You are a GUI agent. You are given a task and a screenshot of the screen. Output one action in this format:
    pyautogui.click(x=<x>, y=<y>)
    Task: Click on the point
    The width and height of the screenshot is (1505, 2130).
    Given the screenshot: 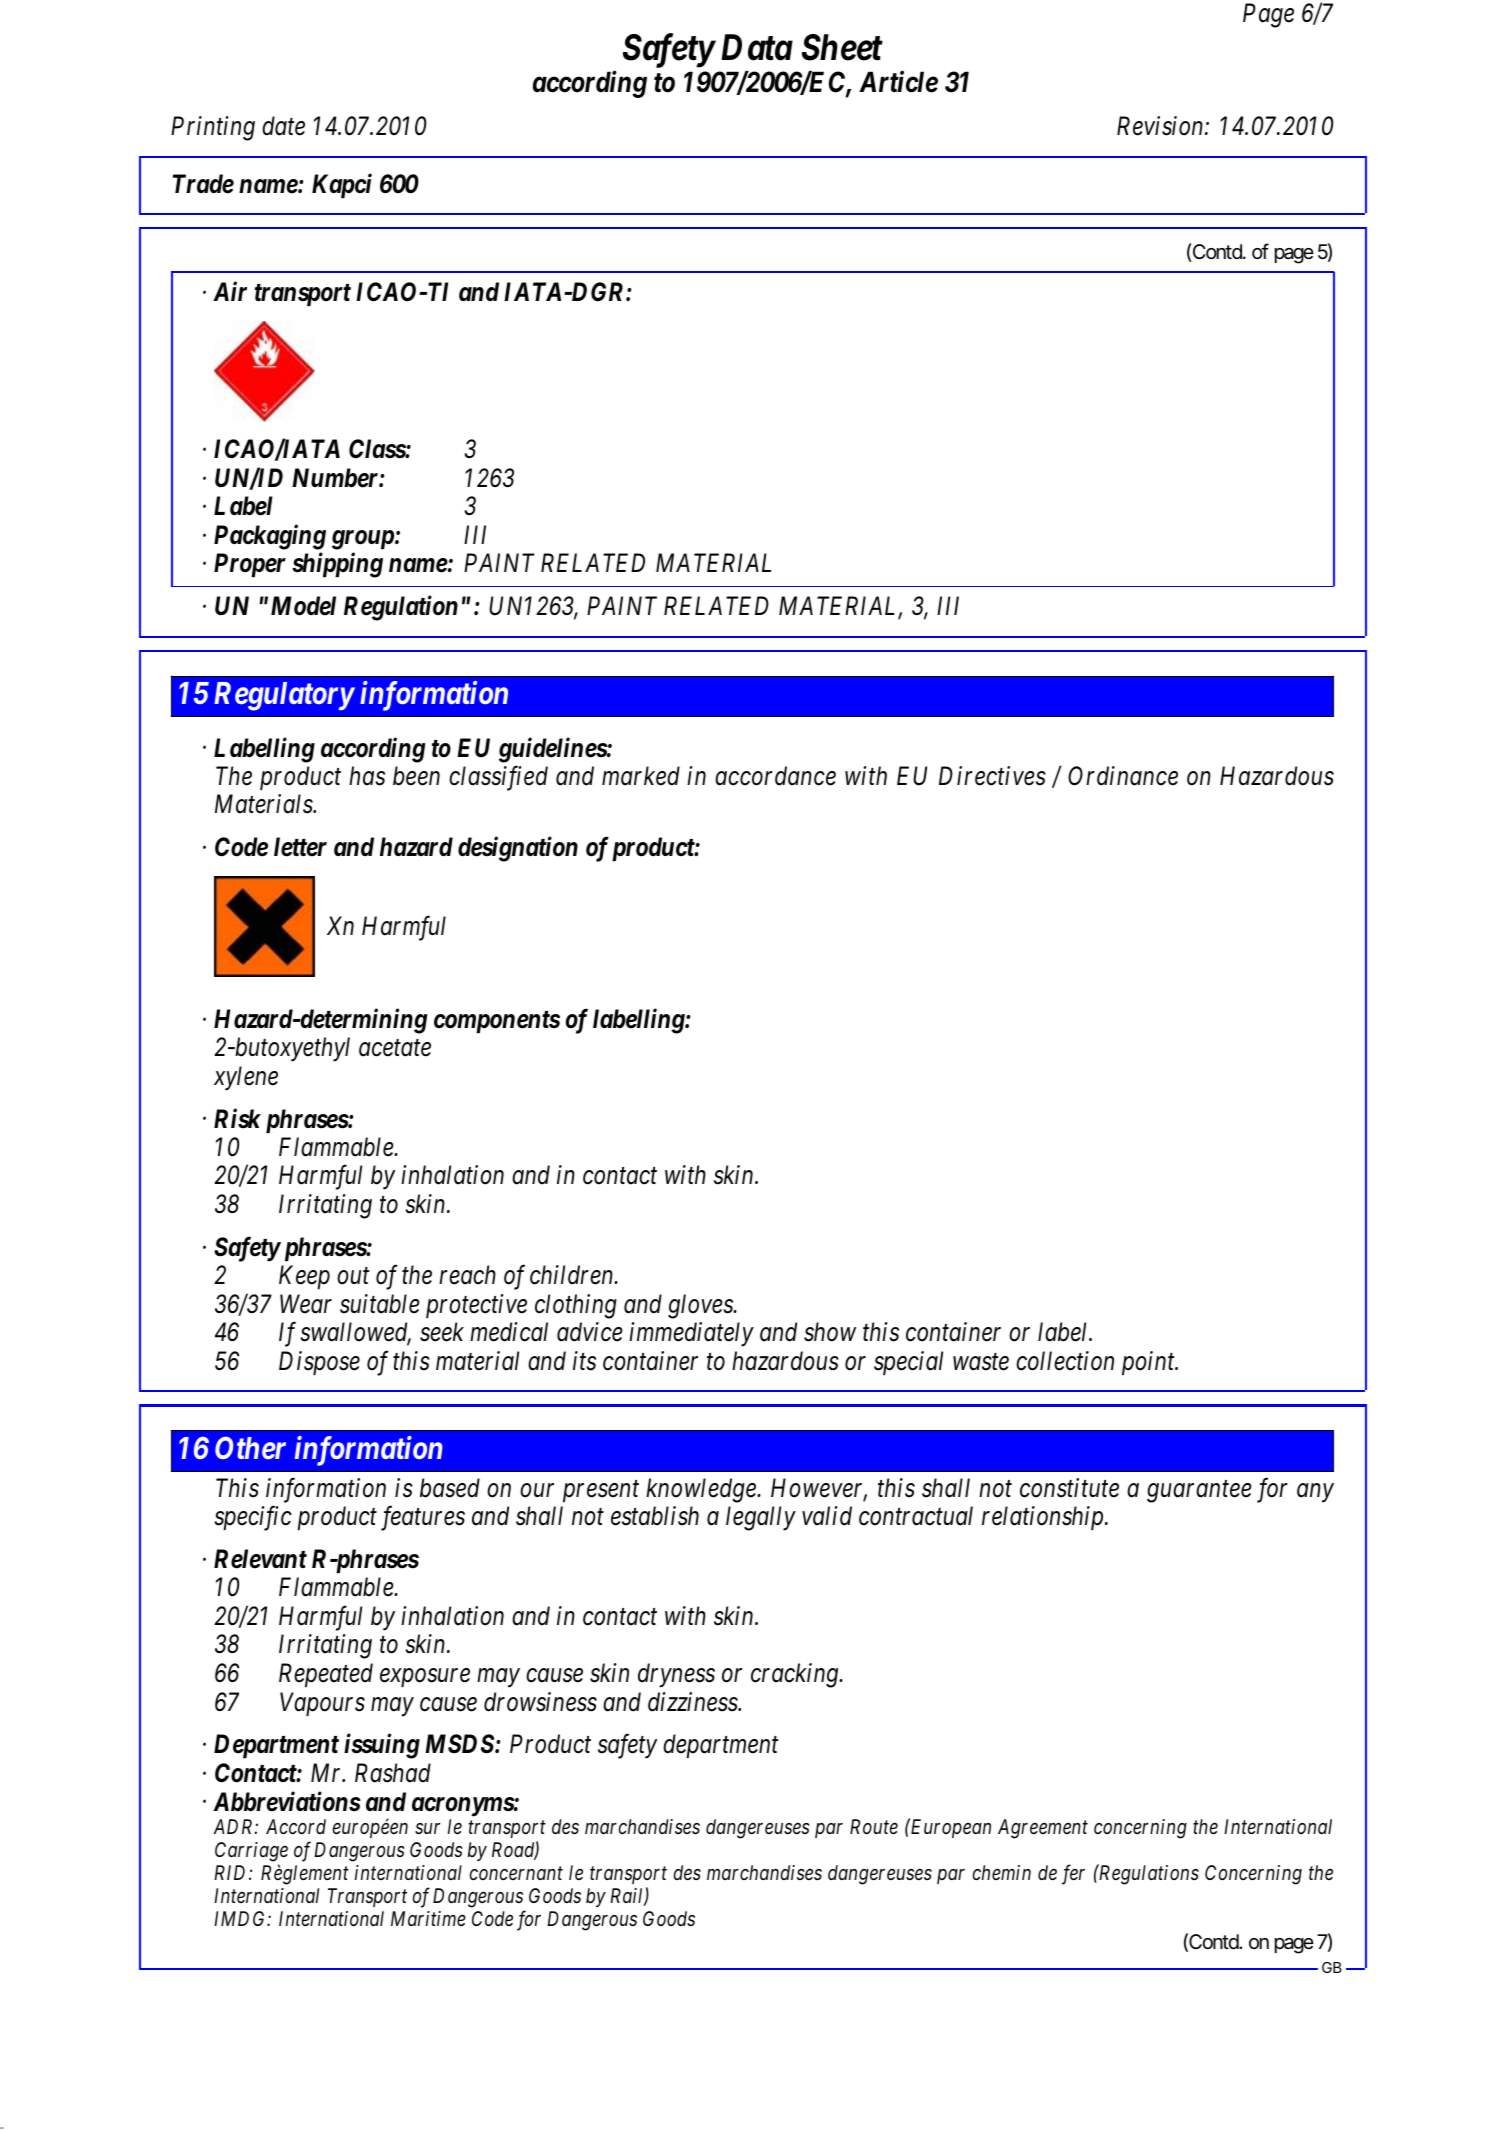 What is the action you would take?
    pyautogui.click(x=1149, y=1363)
